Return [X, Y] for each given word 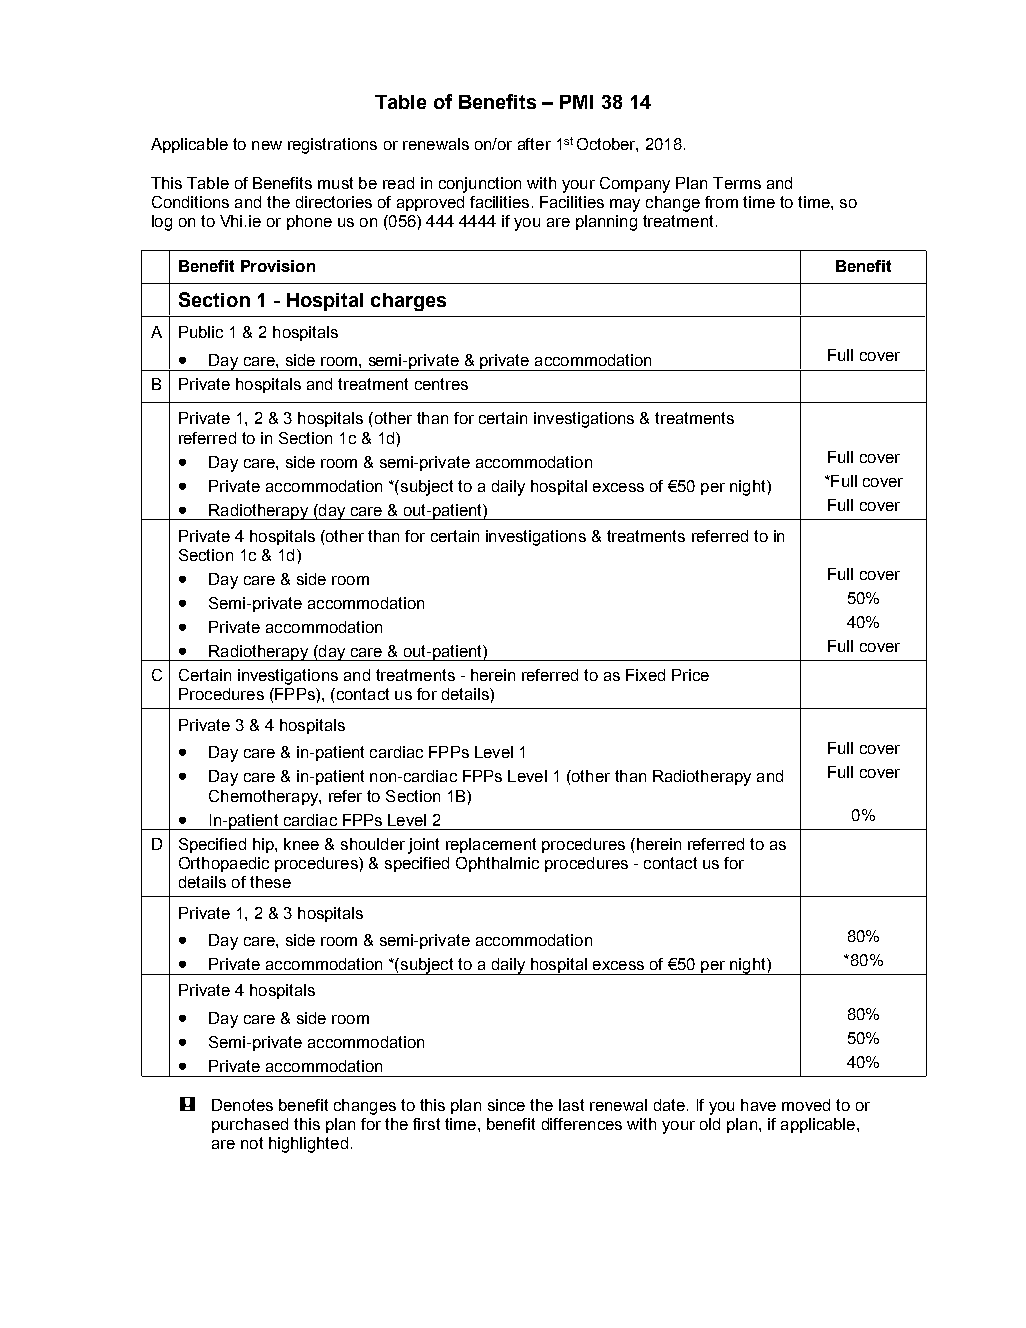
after [534, 144]
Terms [737, 183]
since [506, 1105]
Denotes [242, 1105]
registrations [332, 146]
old [710, 1124]
